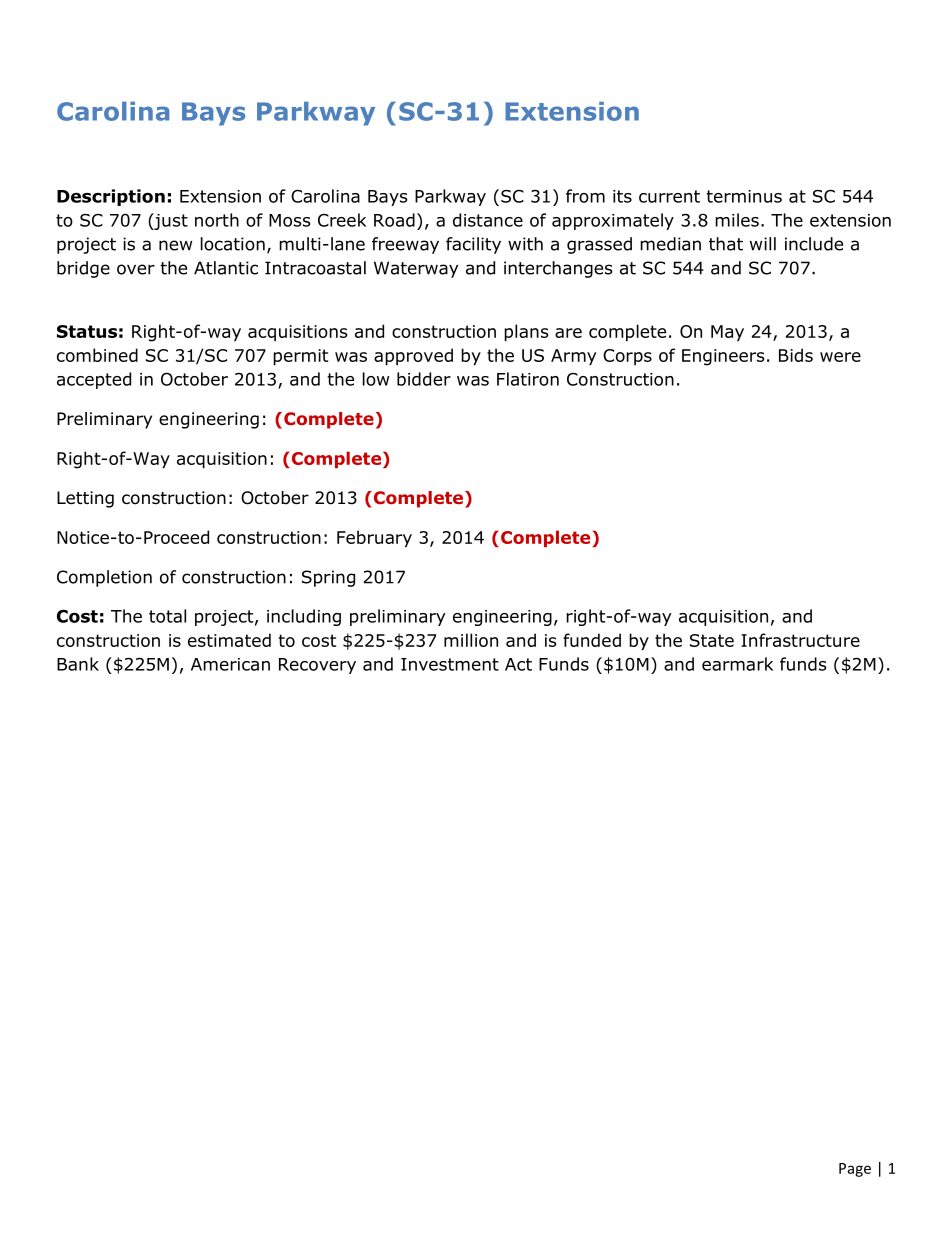 The height and width of the screenshot is (1233, 952). What do you see at coordinates (85, 499) in the screenshot?
I see `Letting` at bounding box center [85, 499].
